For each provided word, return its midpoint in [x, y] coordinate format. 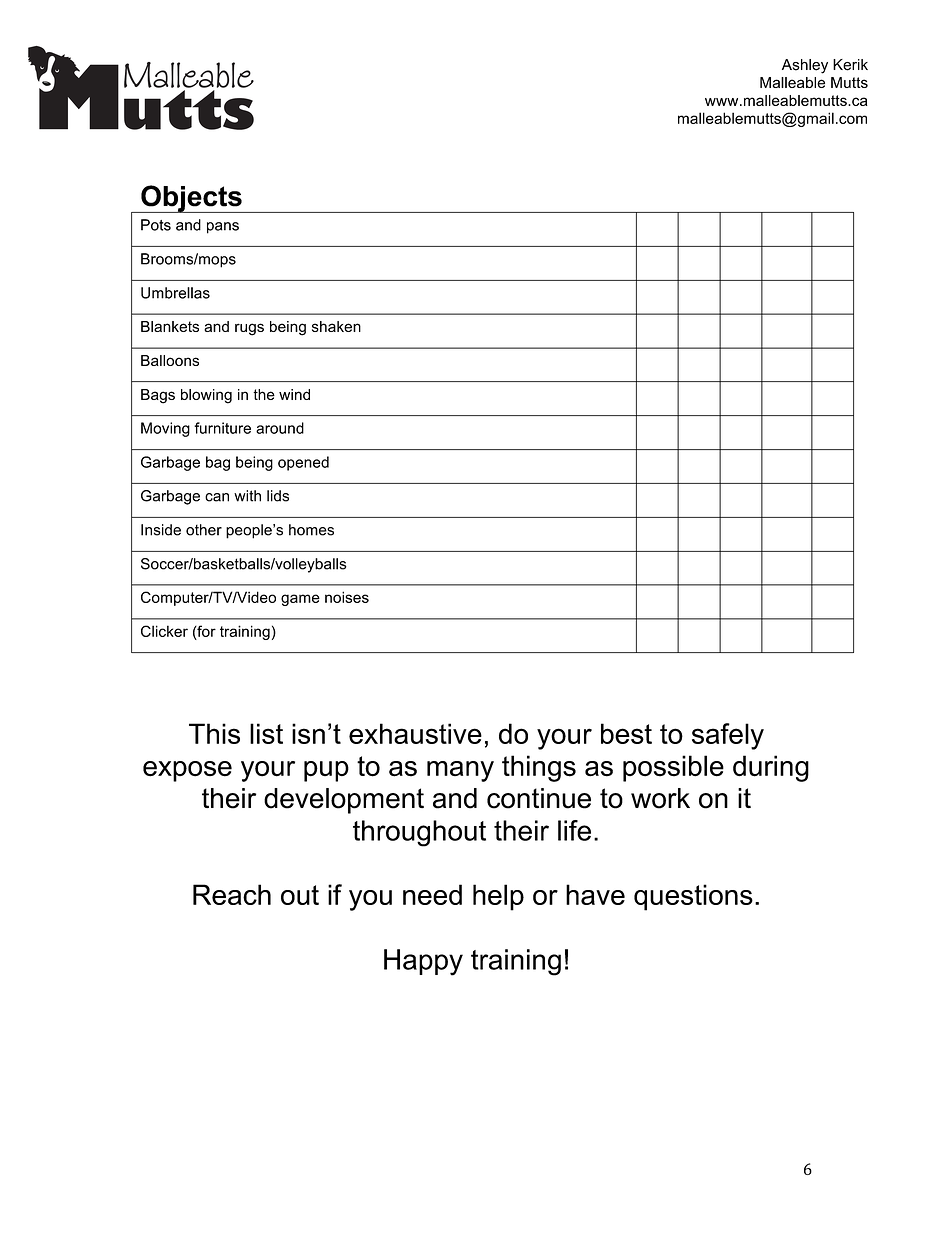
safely [728, 736]
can [217, 497]
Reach [232, 894]
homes [311, 530]
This [214, 733]
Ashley [805, 66]
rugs [249, 329]
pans [223, 228]
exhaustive [415, 733]
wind [294, 394]
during [771, 768]
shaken [336, 326]
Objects [191, 199]
